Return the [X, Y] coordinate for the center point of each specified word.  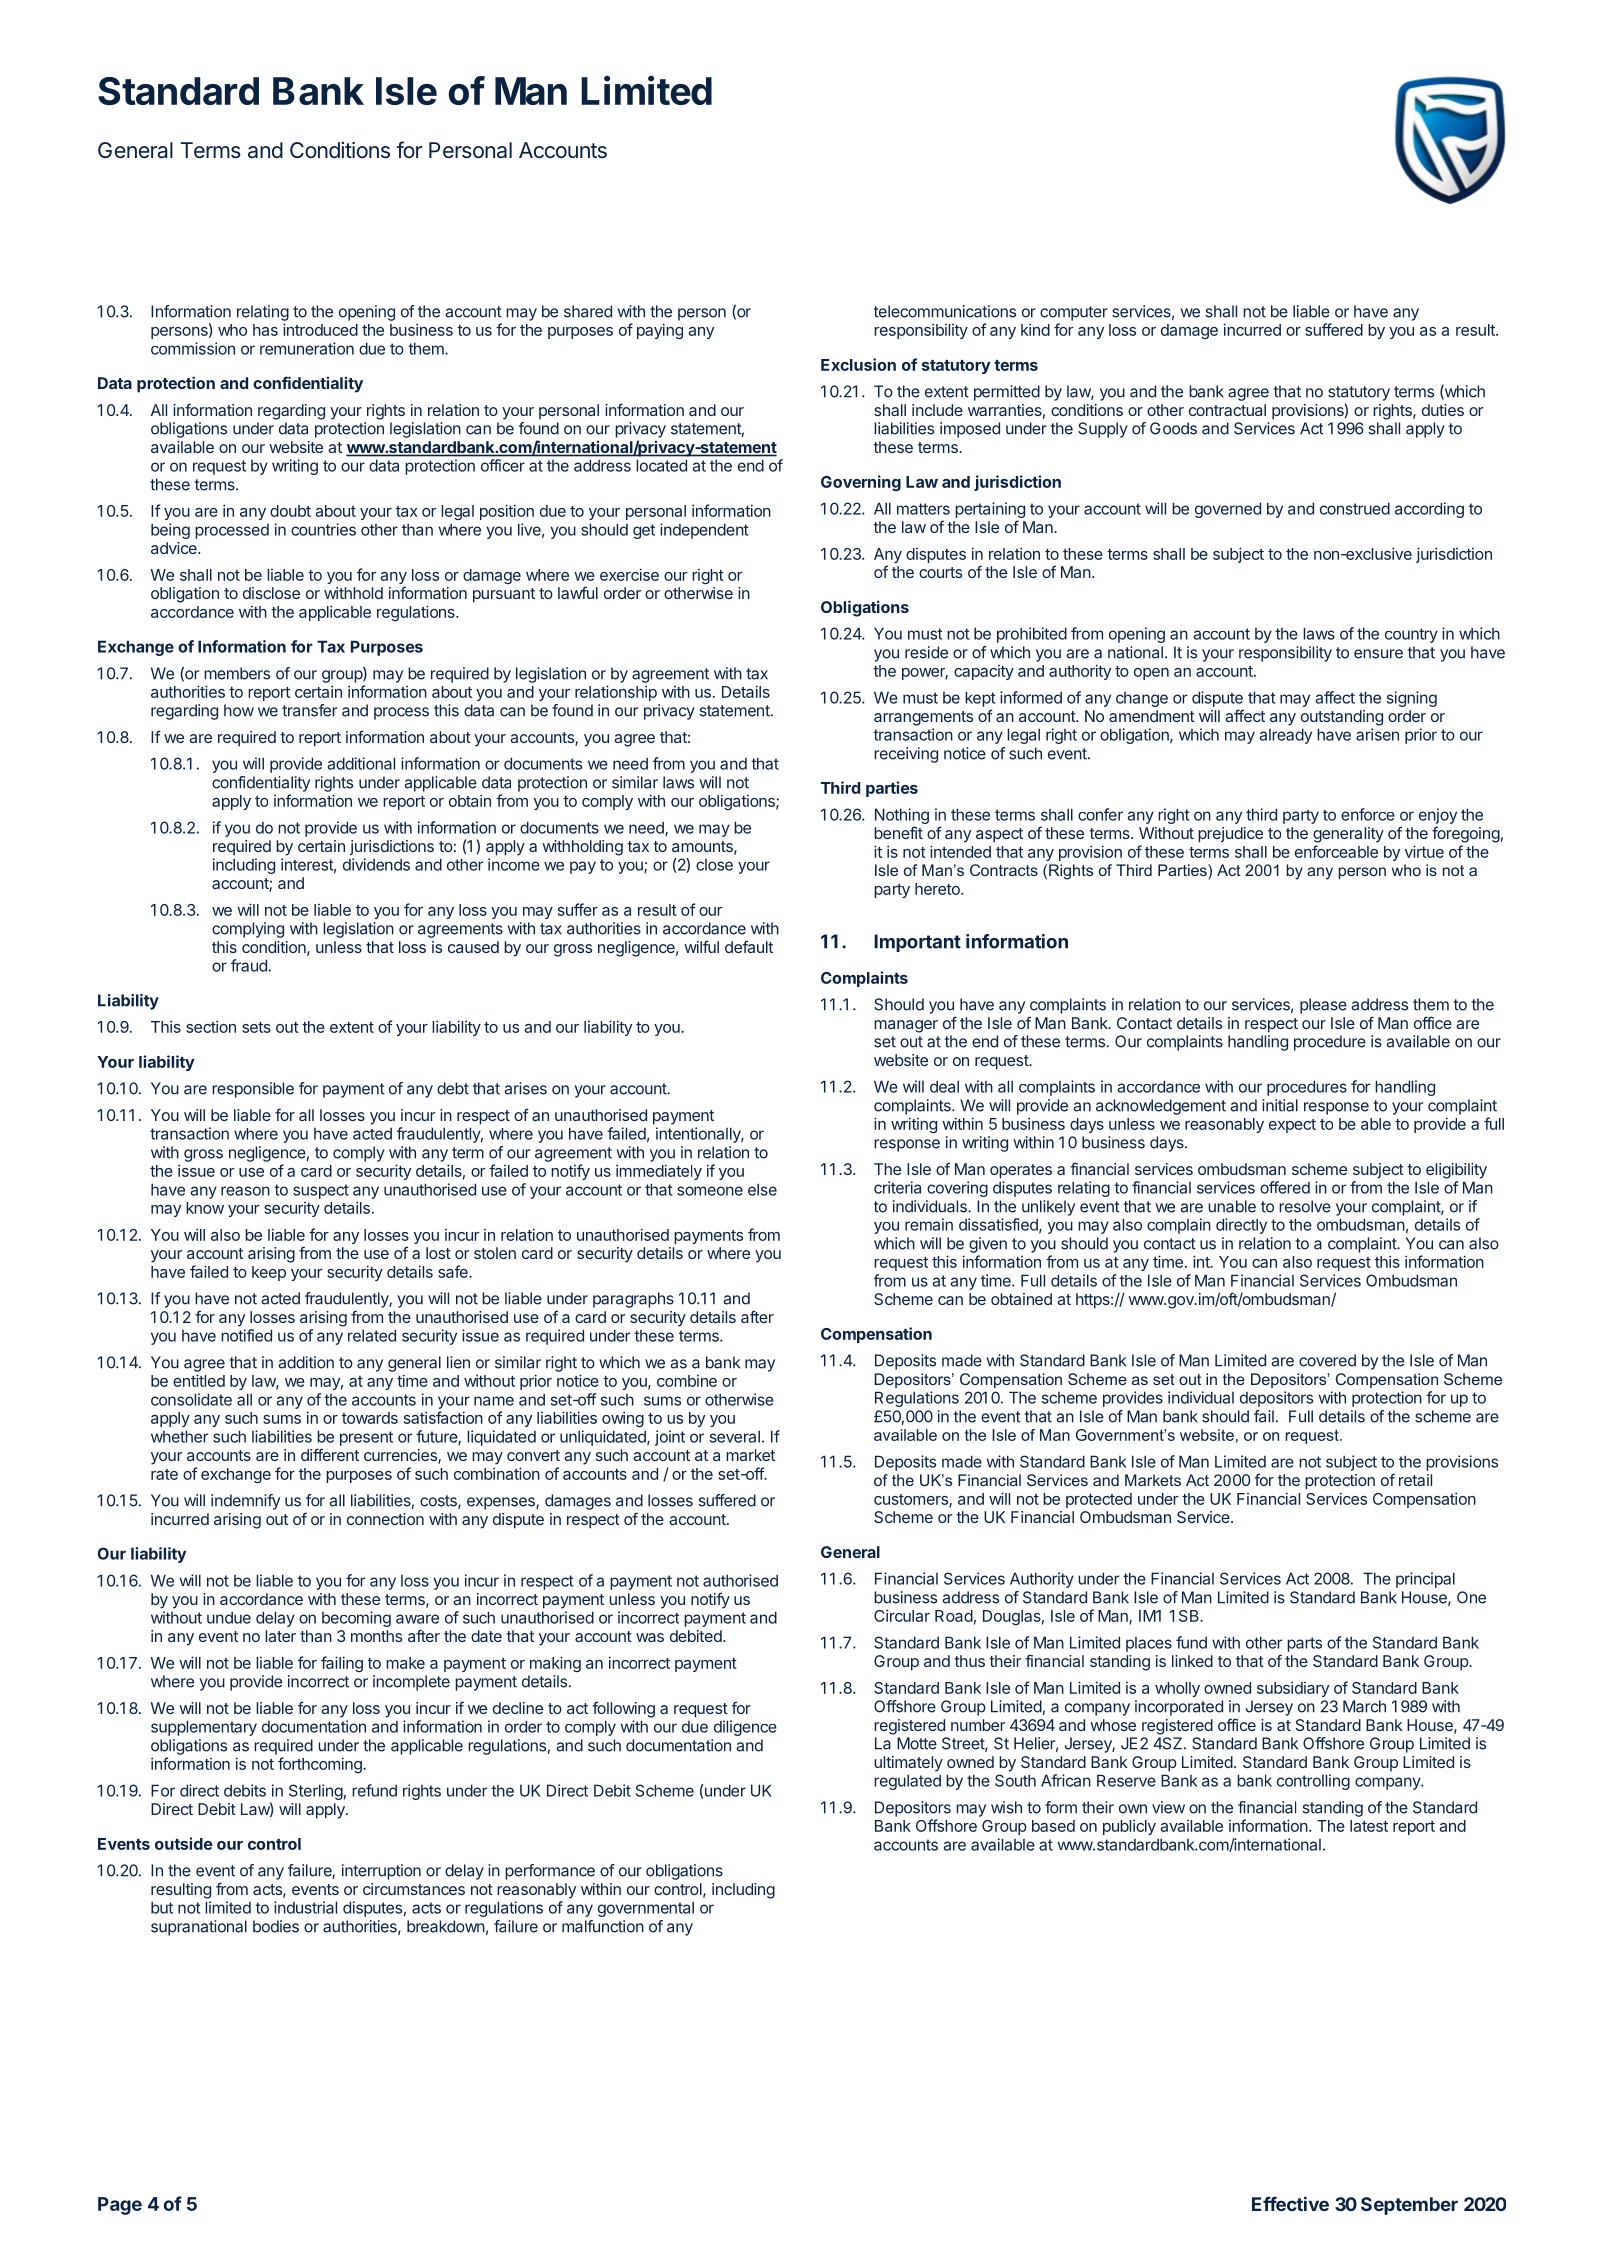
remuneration [307, 348]
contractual [1227, 410]
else [762, 1189]
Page [120, 2206]
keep [269, 1273]
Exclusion [858, 364]
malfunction [603, 1926]
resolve [1305, 1206]
